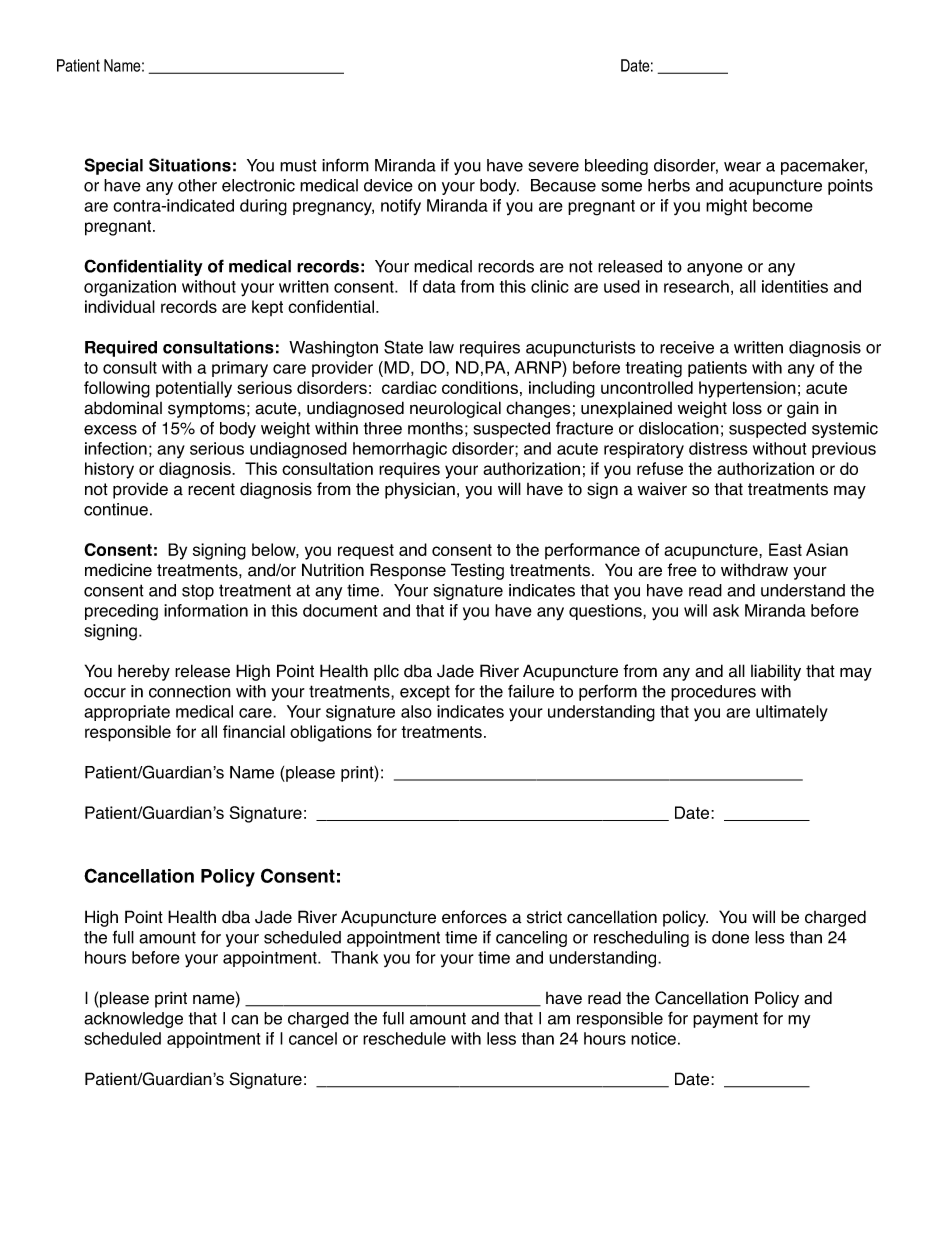 Image resolution: width=952 pixels, height=1233 pixels. What do you see at coordinates (725, 1020) in the screenshot?
I see `payment` at bounding box center [725, 1020].
